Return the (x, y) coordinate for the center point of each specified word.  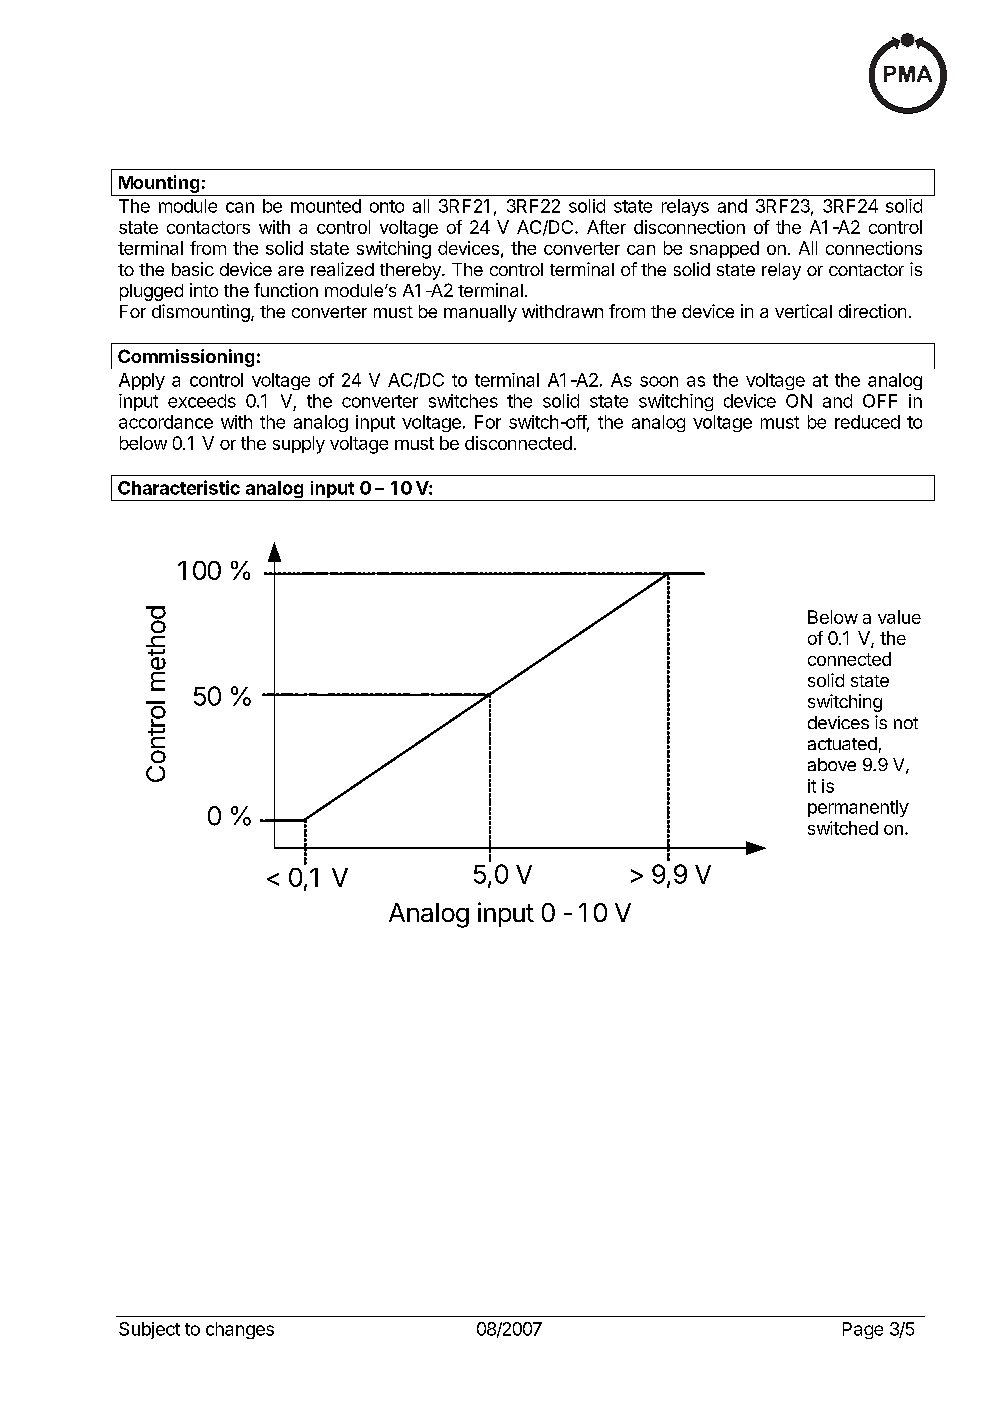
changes (240, 1330)
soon (659, 381)
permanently (858, 808)
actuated (842, 743)
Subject (149, 1330)
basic (193, 269)
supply (299, 445)
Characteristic (179, 487)
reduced (867, 422)
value (899, 617)
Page (863, 1330)
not (906, 723)
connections (874, 248)
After (606, 227)
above (832, 764)
